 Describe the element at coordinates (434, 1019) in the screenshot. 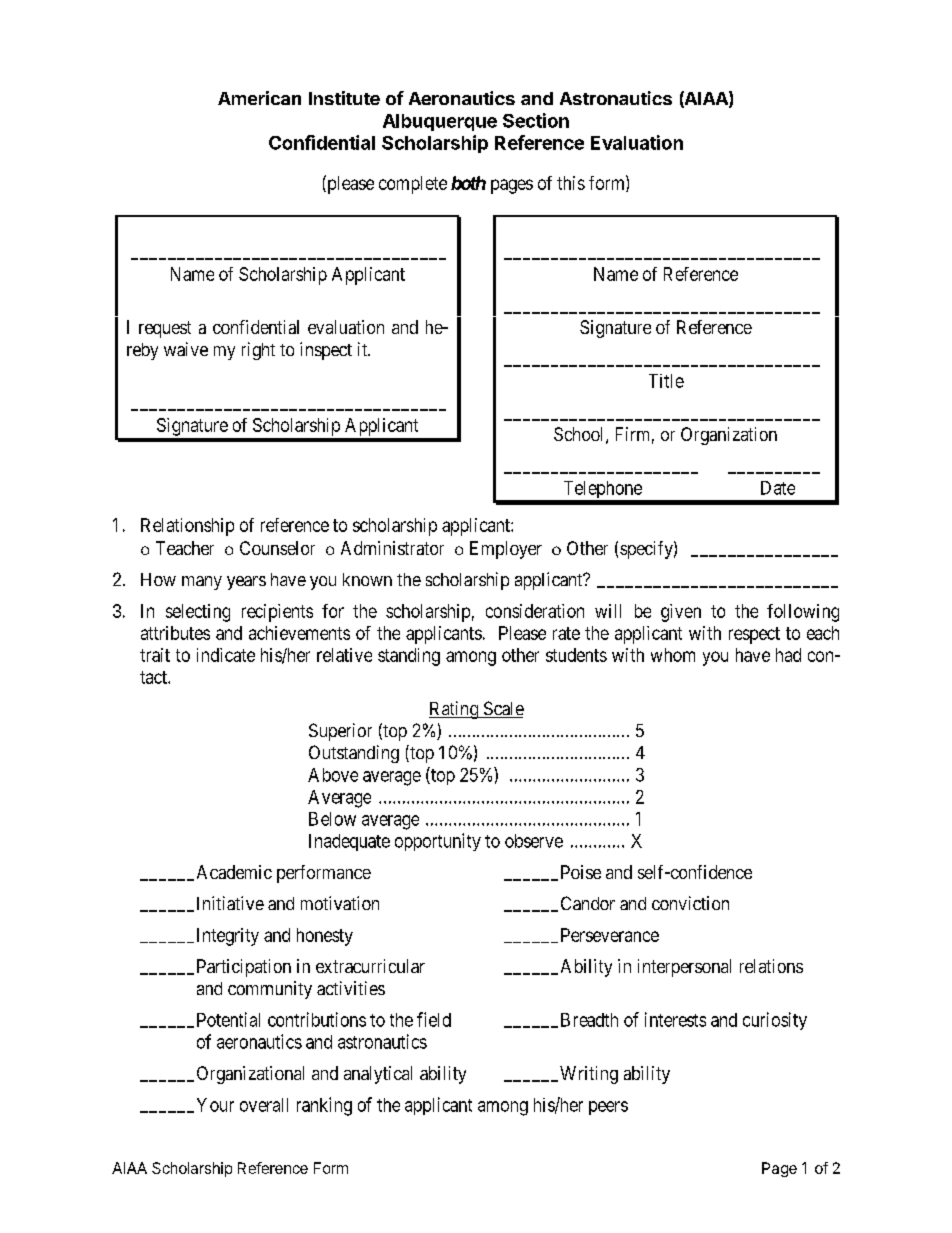

I see `field` at that location.
